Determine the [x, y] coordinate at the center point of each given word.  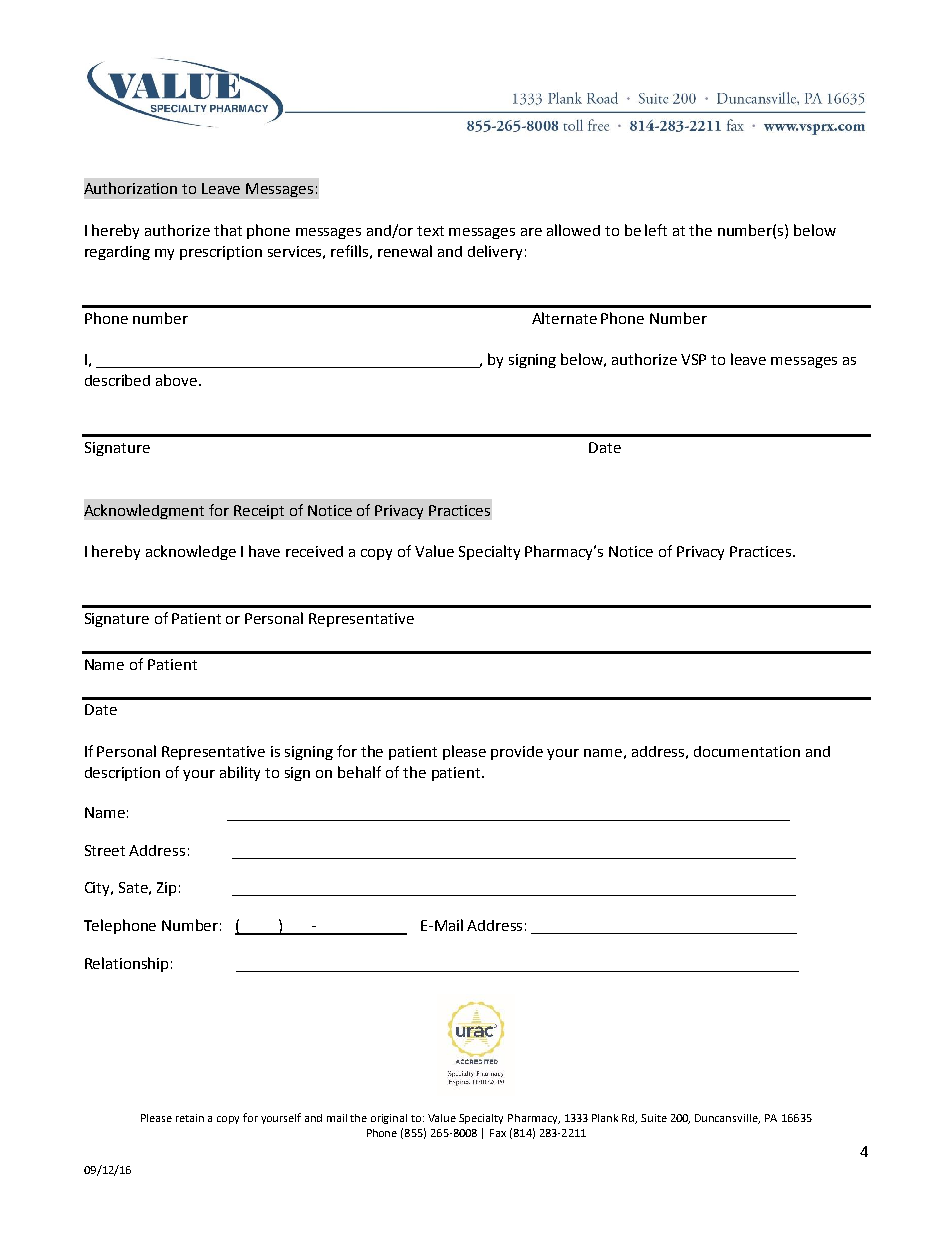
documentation [747, 751]
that [228, 230]
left [656, 230]
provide [517, 753]
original [389, 1119]
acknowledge [191, 552]
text [430, 231]
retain [190, 1118]
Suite [654, 1118]
